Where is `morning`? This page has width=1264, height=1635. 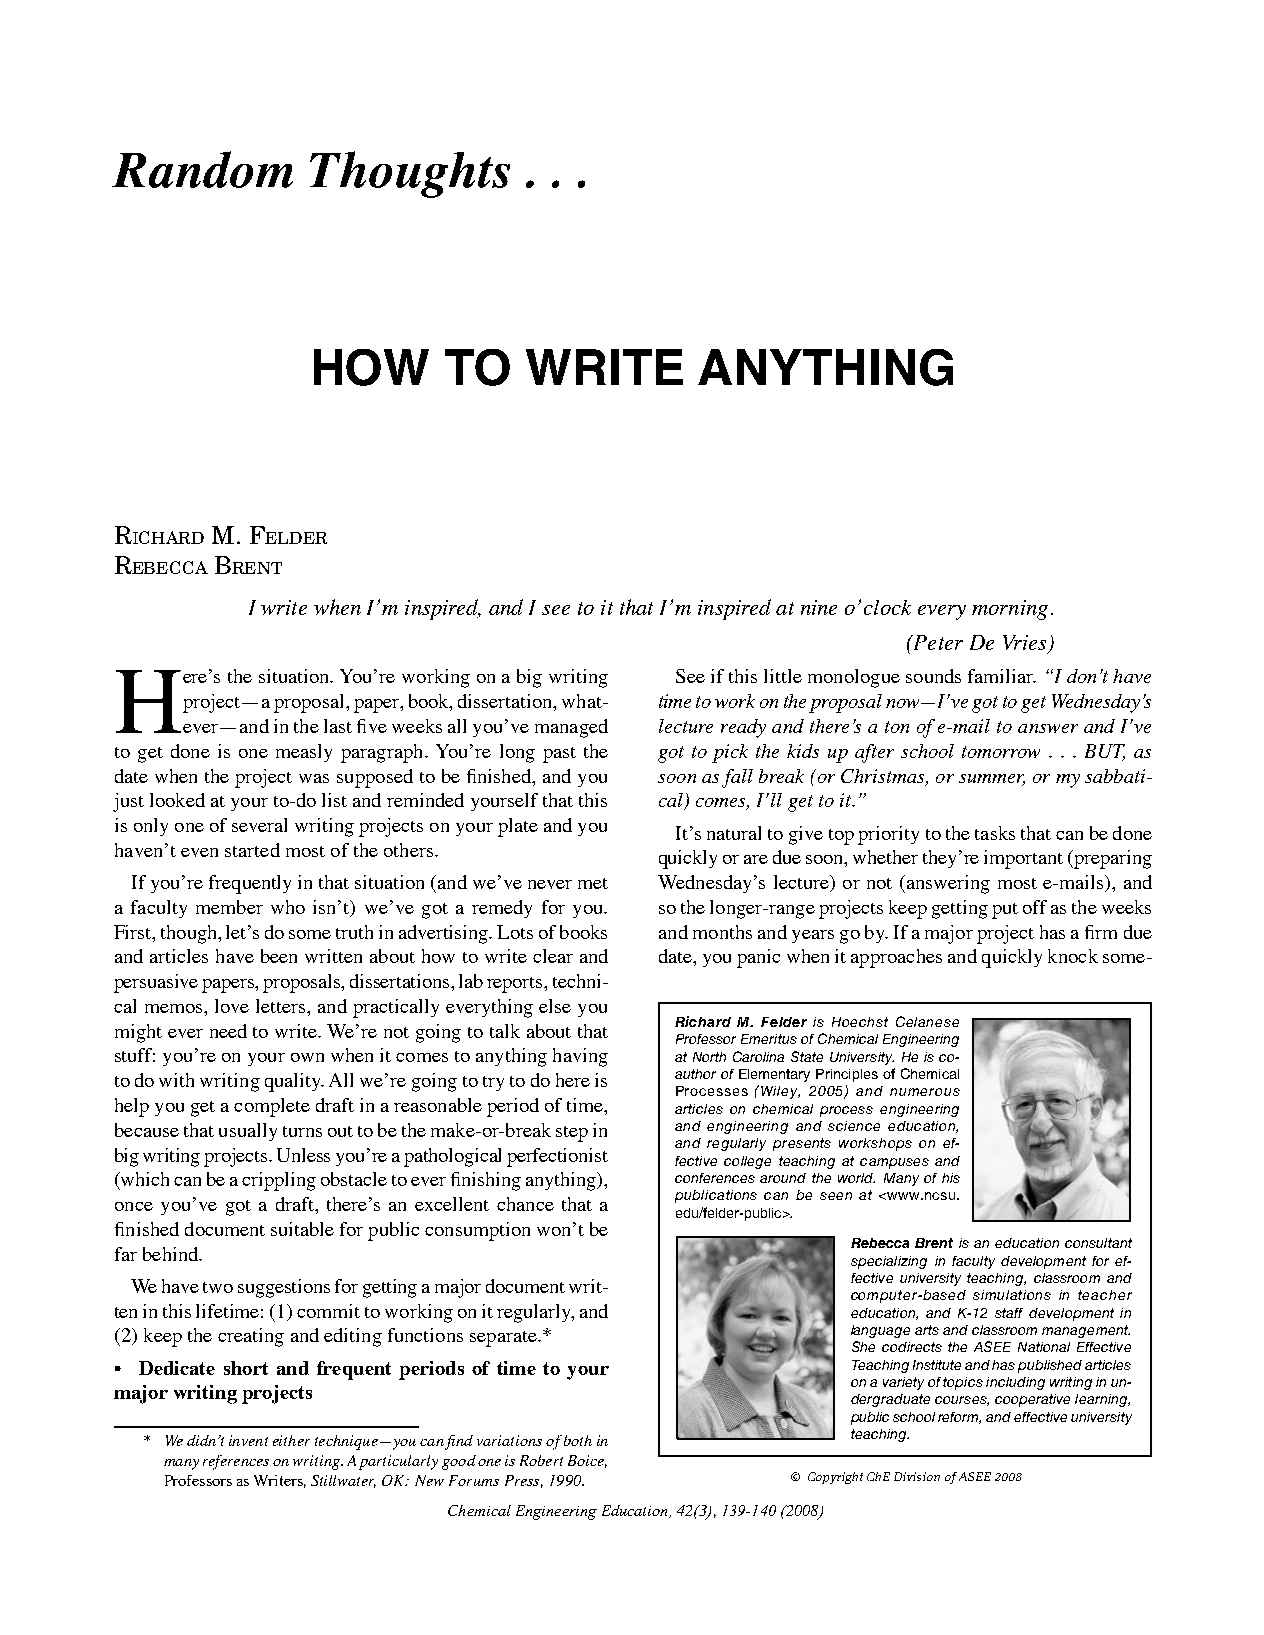 morning is located at coordinates (1010, 610).
